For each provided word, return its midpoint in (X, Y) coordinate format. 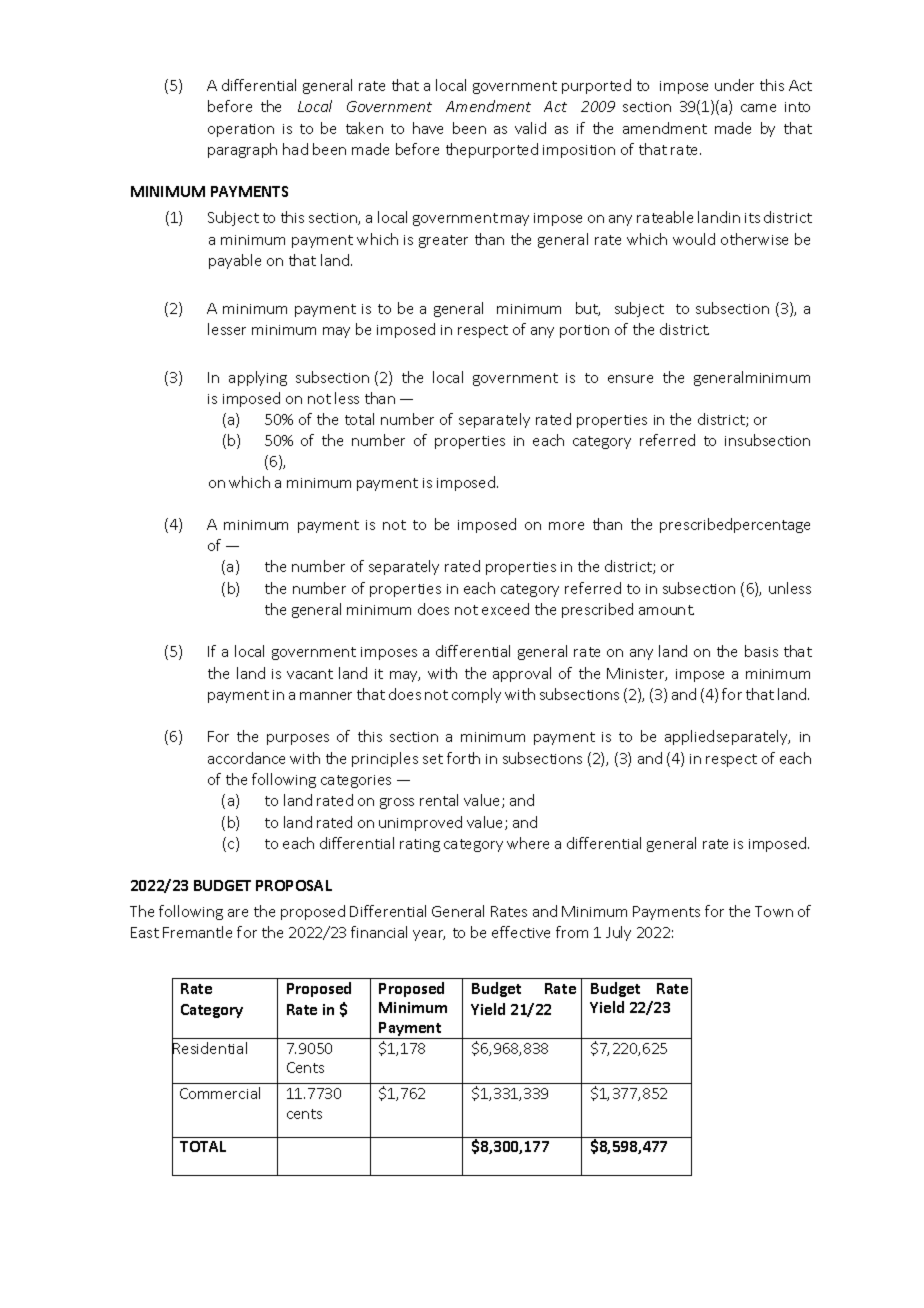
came (758, 108)
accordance (246, 758)
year (429, 935)
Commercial (220, 1093)
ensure (630, 379)
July (618, 933)
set (433, 759)
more (566, 526)
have (428, 128)
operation (241, 130)
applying (258, 378)
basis (761, 651)
